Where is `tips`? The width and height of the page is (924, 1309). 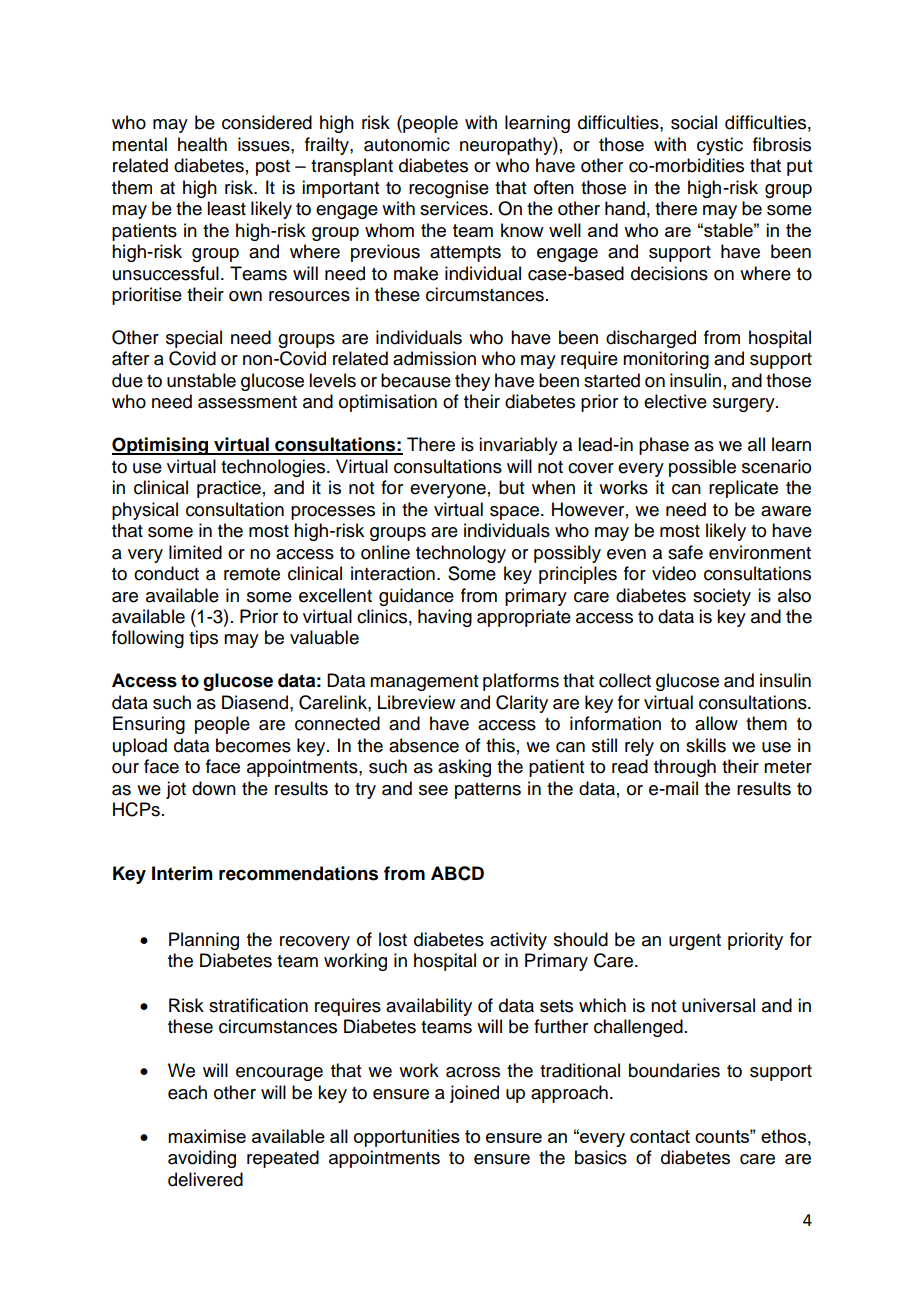 tips is located at coordinates (203, 639).
